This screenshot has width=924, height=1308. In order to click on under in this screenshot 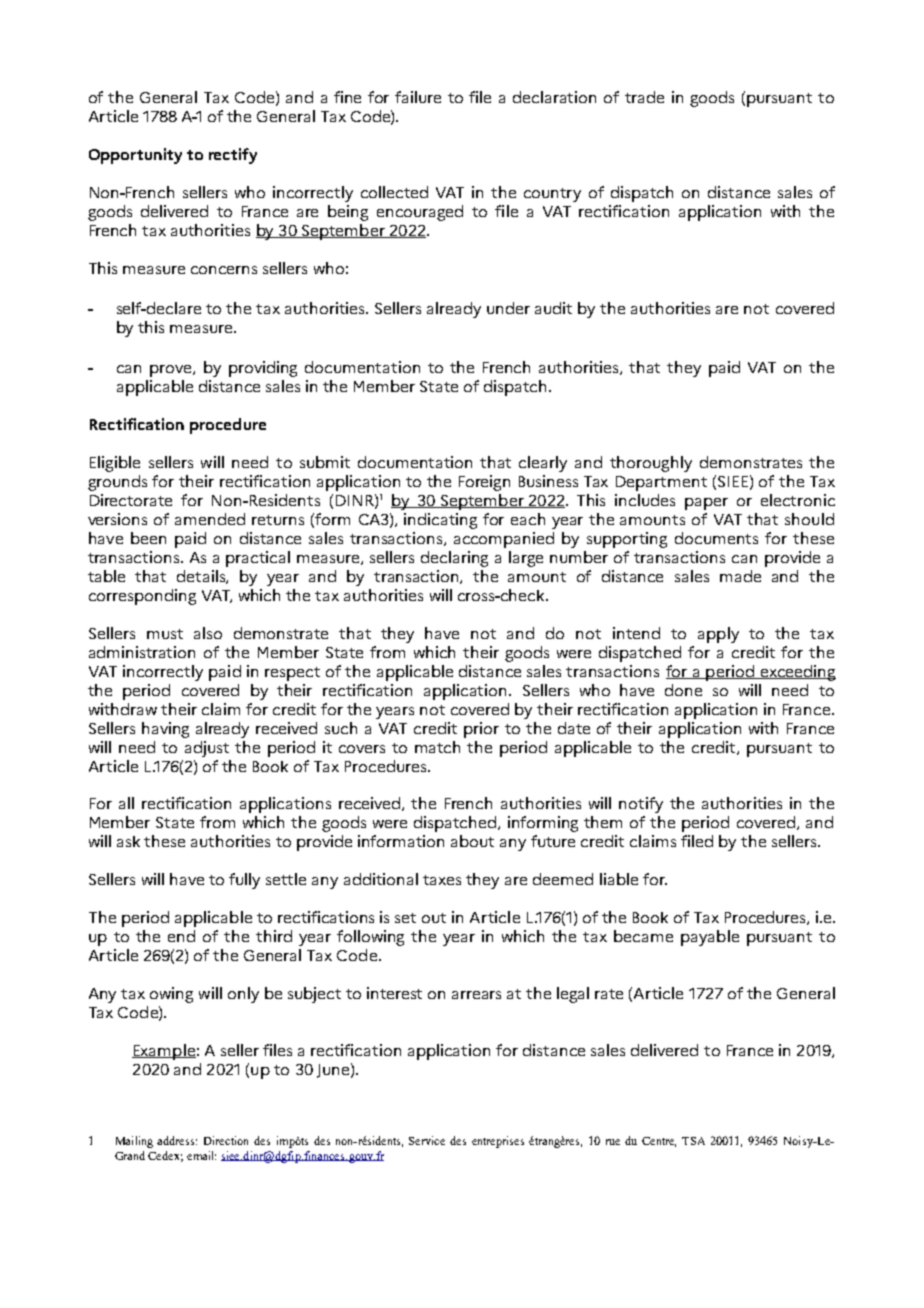, I will do `click(508, 308)`.
